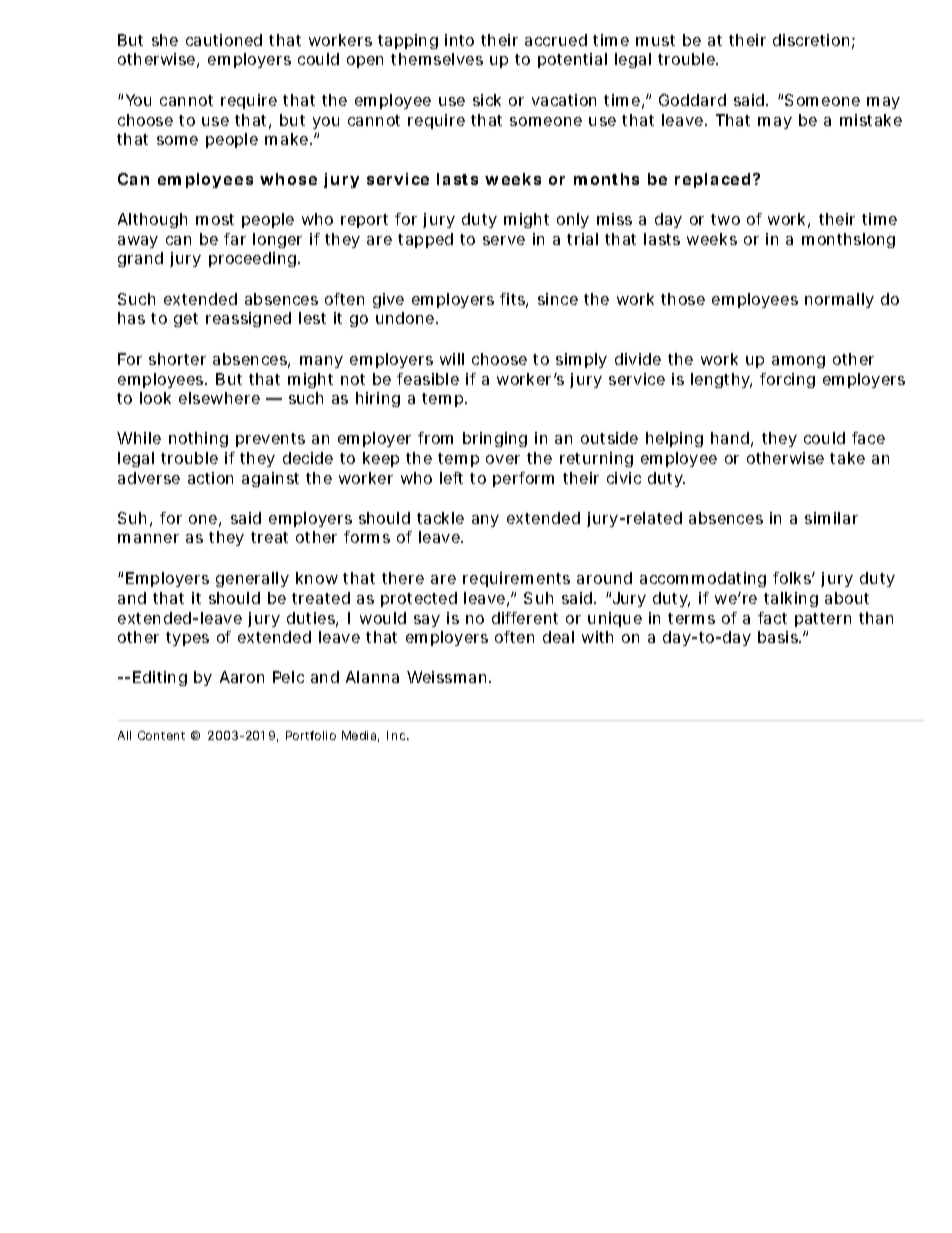 The height and width of the screenshot is (1233, 952). What do you see at coordinates (215, 219) in the screenshot?
I see `most` at bounding box center [215, 219].
